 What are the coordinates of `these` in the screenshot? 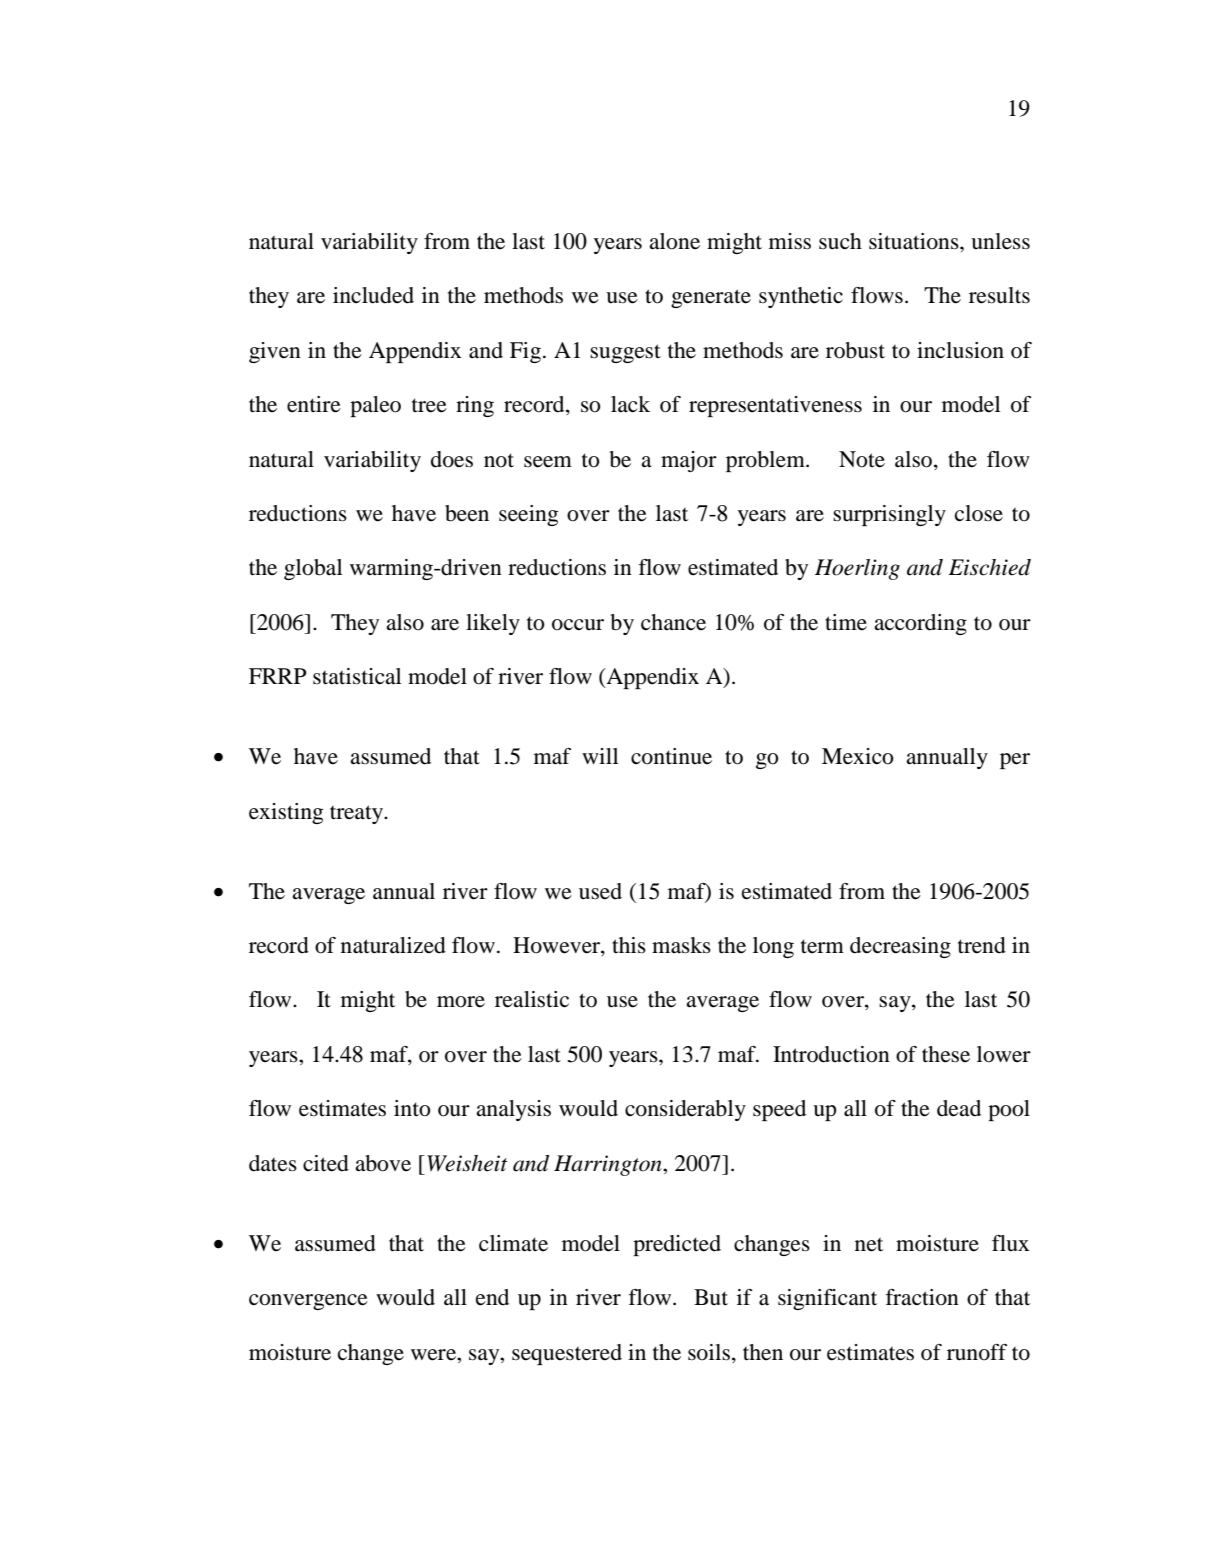 It's located at (946, 1054).
